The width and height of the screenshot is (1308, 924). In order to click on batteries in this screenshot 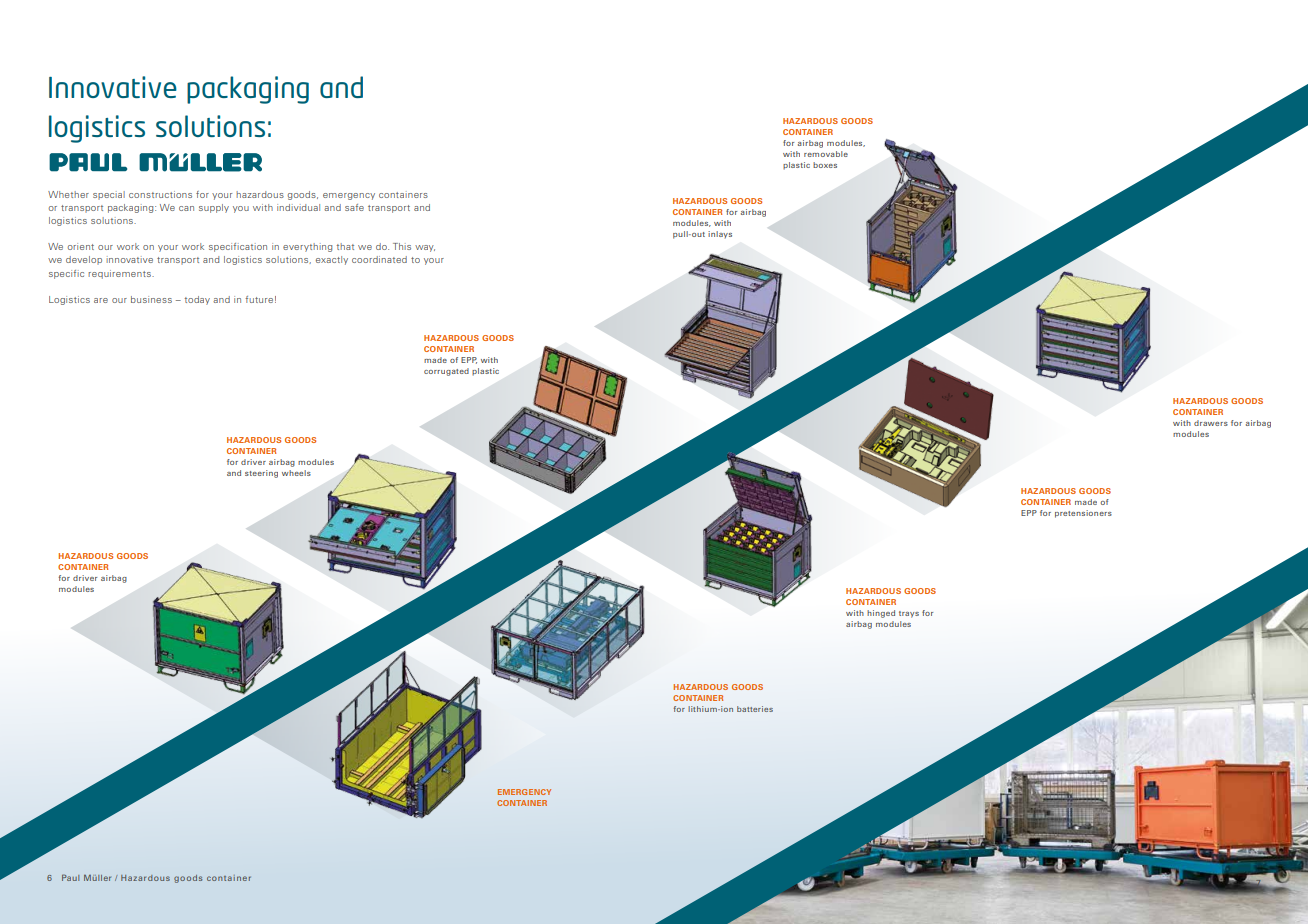, I will do `click(755, 709)`.
